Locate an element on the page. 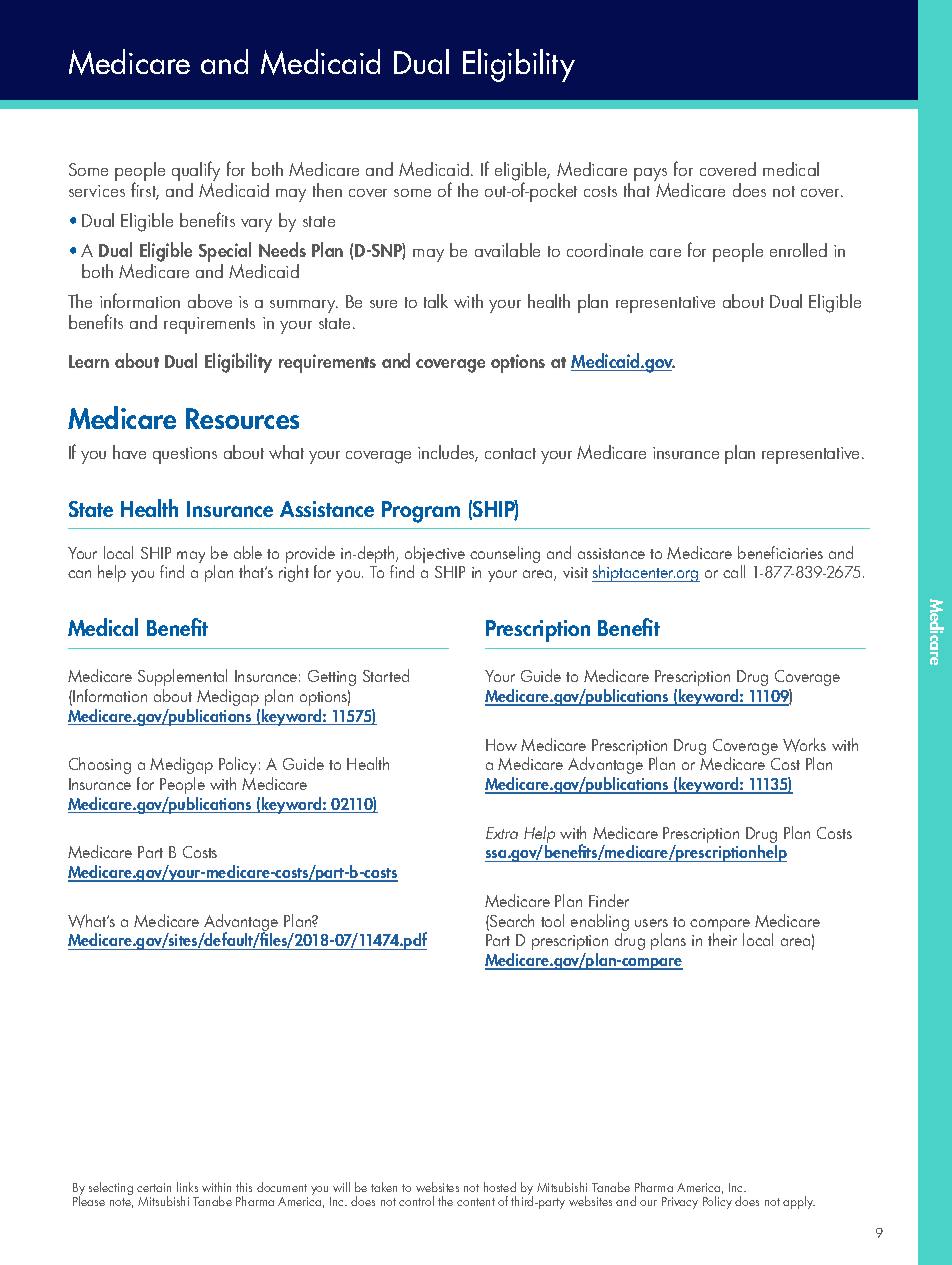  first is located at coordinates (145, 191).
